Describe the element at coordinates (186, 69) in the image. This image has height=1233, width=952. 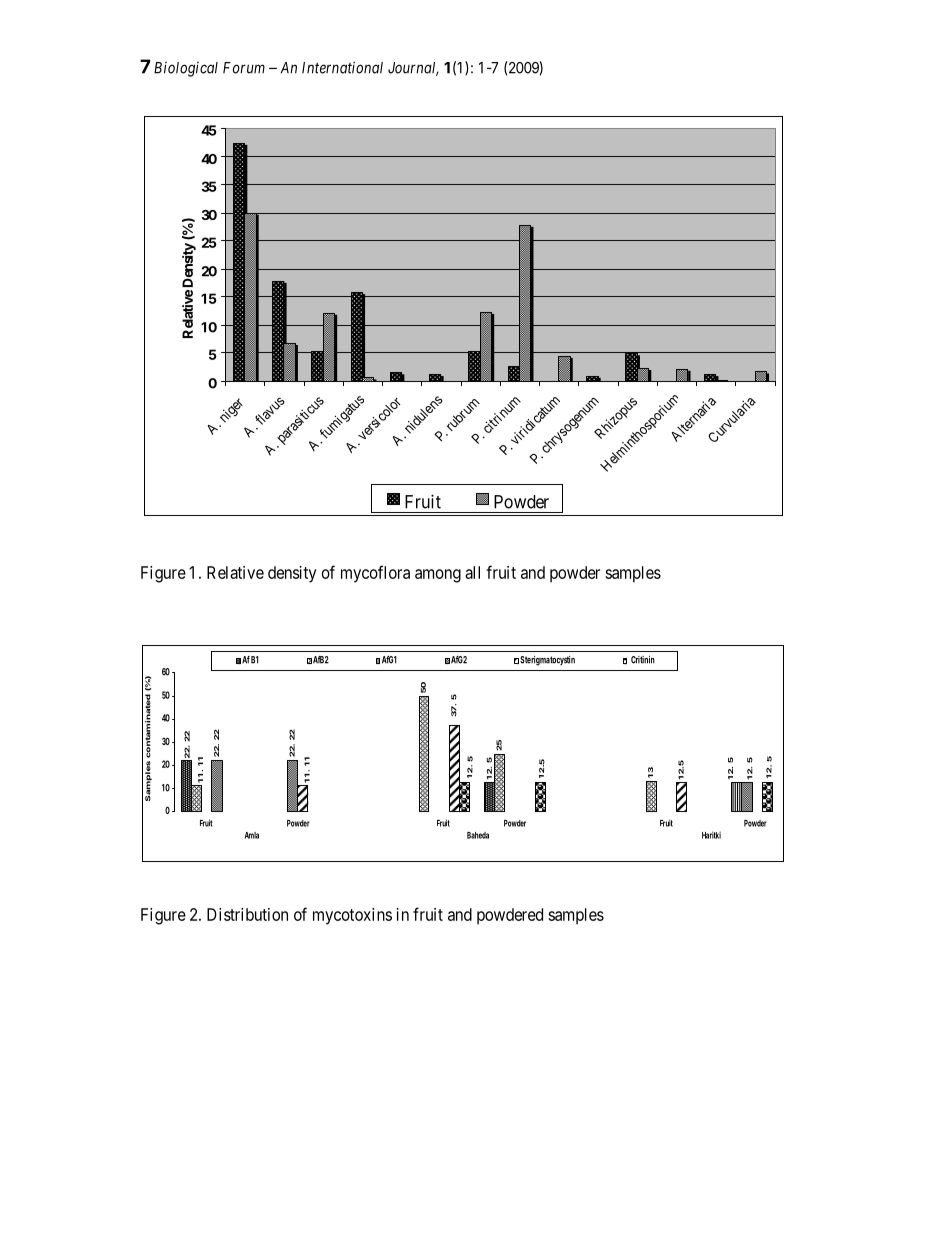
I see `Biological` at that location.
